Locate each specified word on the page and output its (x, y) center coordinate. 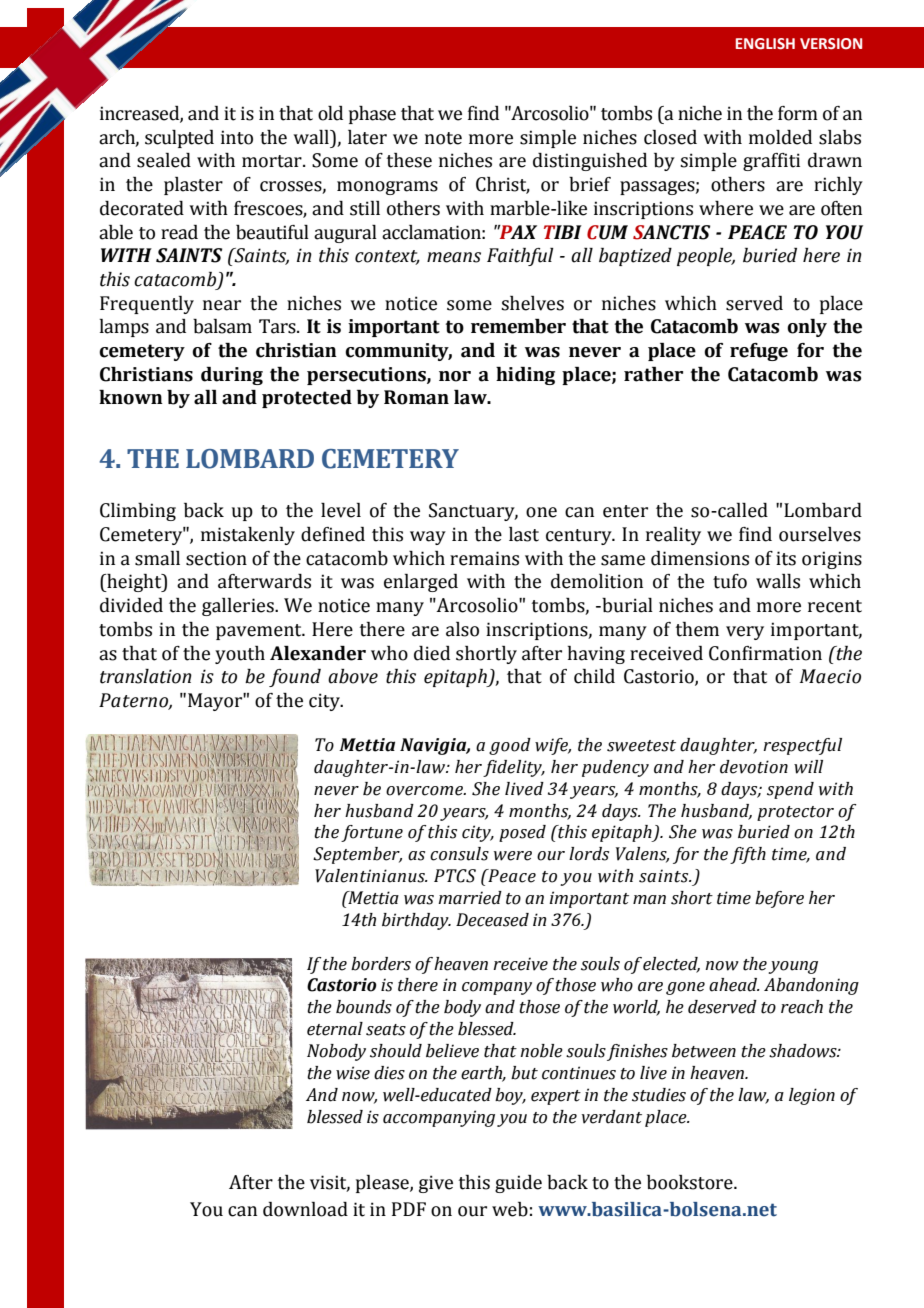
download (305, 1209)
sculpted (179, 139)
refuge (759, 352)
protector (795, 813)
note (443, 138)
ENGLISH (765, 44)
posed (522, 833)
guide (518, 1184)
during (232, 376)
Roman (416, 397)
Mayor (216, 702)
